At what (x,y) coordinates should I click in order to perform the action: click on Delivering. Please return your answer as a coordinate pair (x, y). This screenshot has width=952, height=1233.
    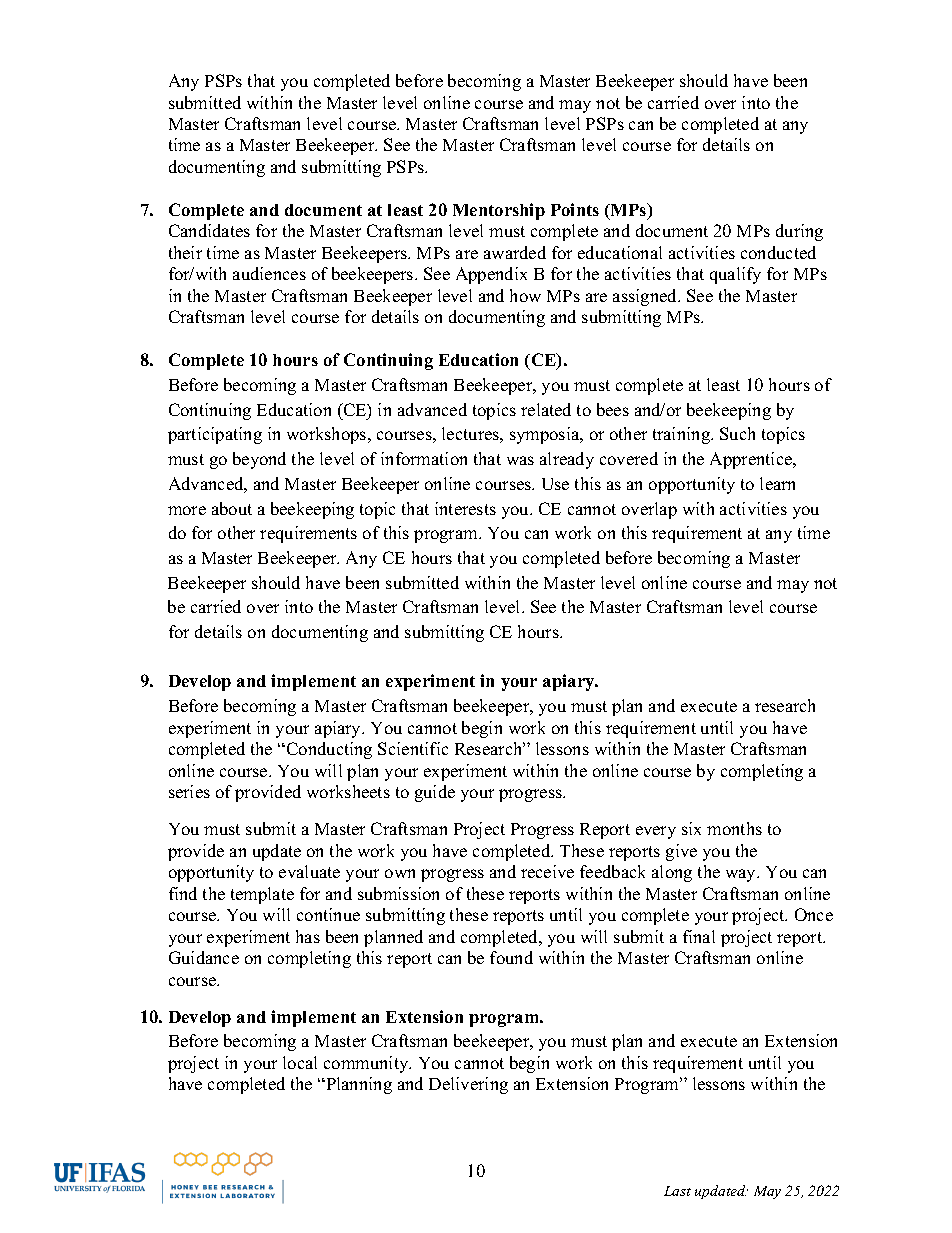
    Looking at the image, I should click on (468, 1085).
